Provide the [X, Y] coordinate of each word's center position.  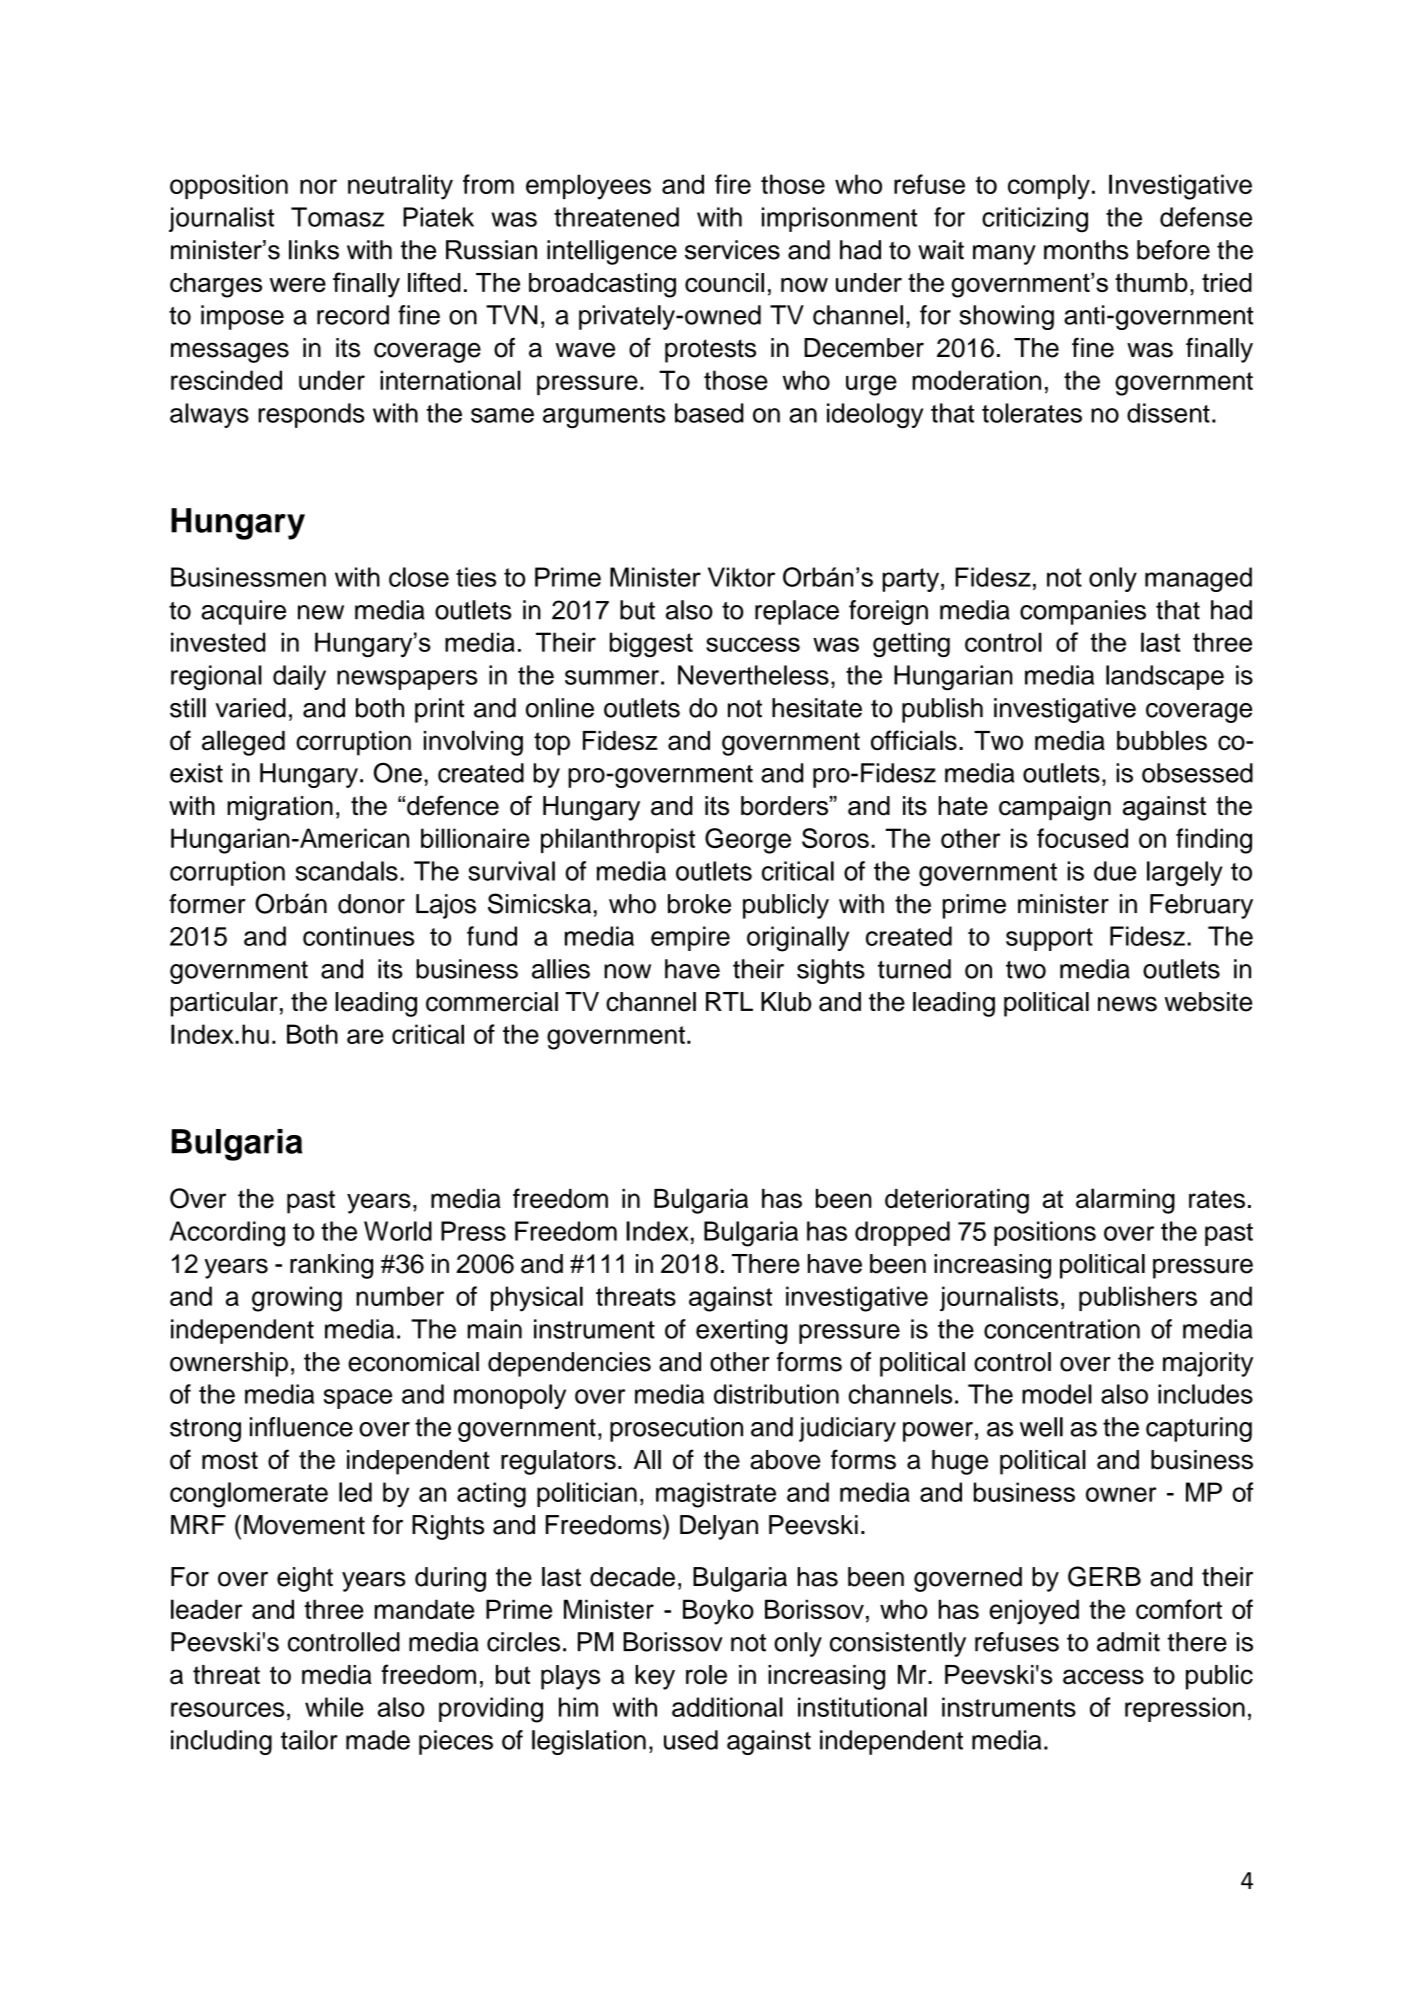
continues [358, 936]
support [1049, 939]
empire [690, 938]
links [314, 250]
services [732, 250]
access [1103, 1677]
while [334, 1707]
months [1086, 250]
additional [727, 1707]
